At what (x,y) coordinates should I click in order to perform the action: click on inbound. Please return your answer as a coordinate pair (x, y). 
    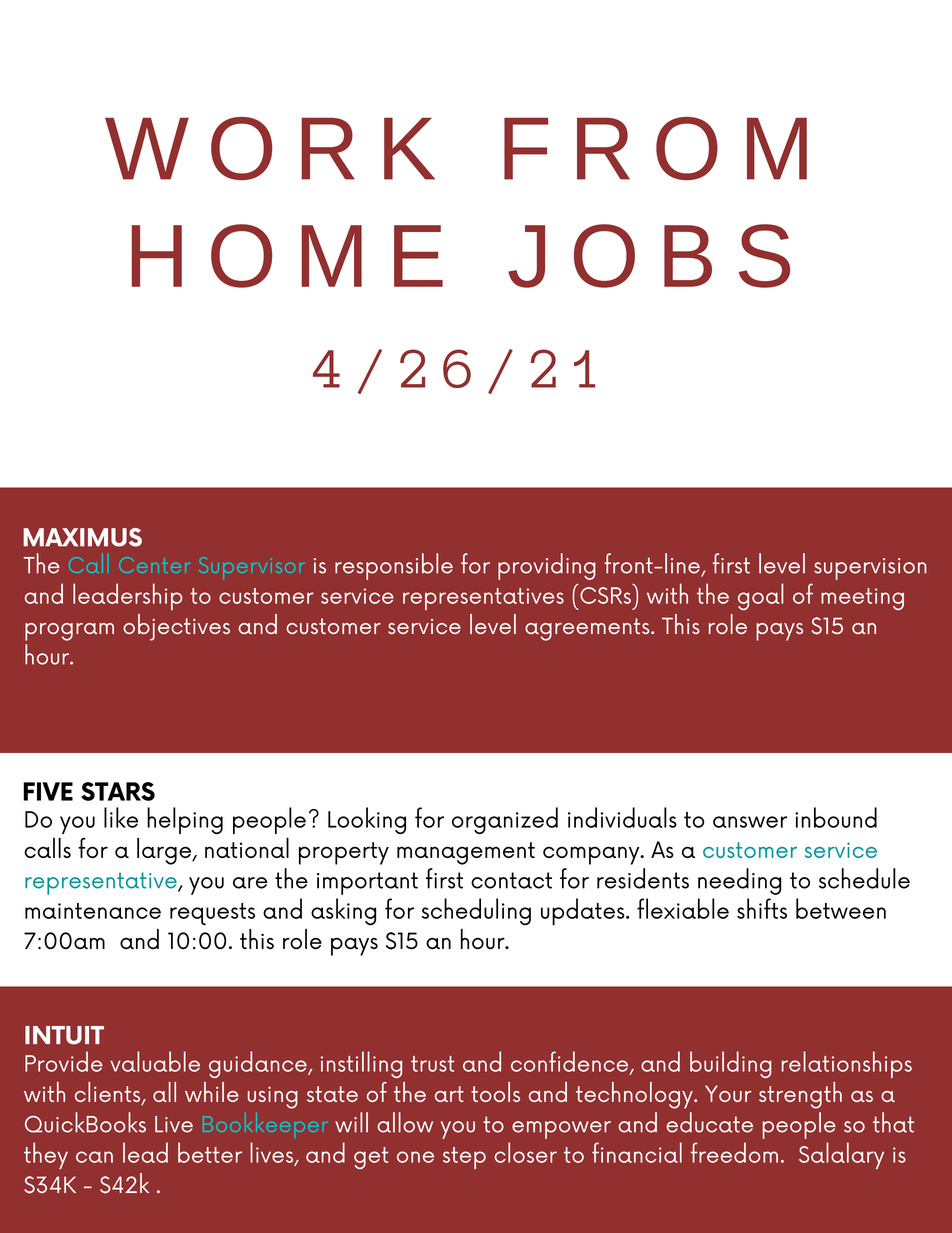
    Looking at the image, I should click on (836, 817).
